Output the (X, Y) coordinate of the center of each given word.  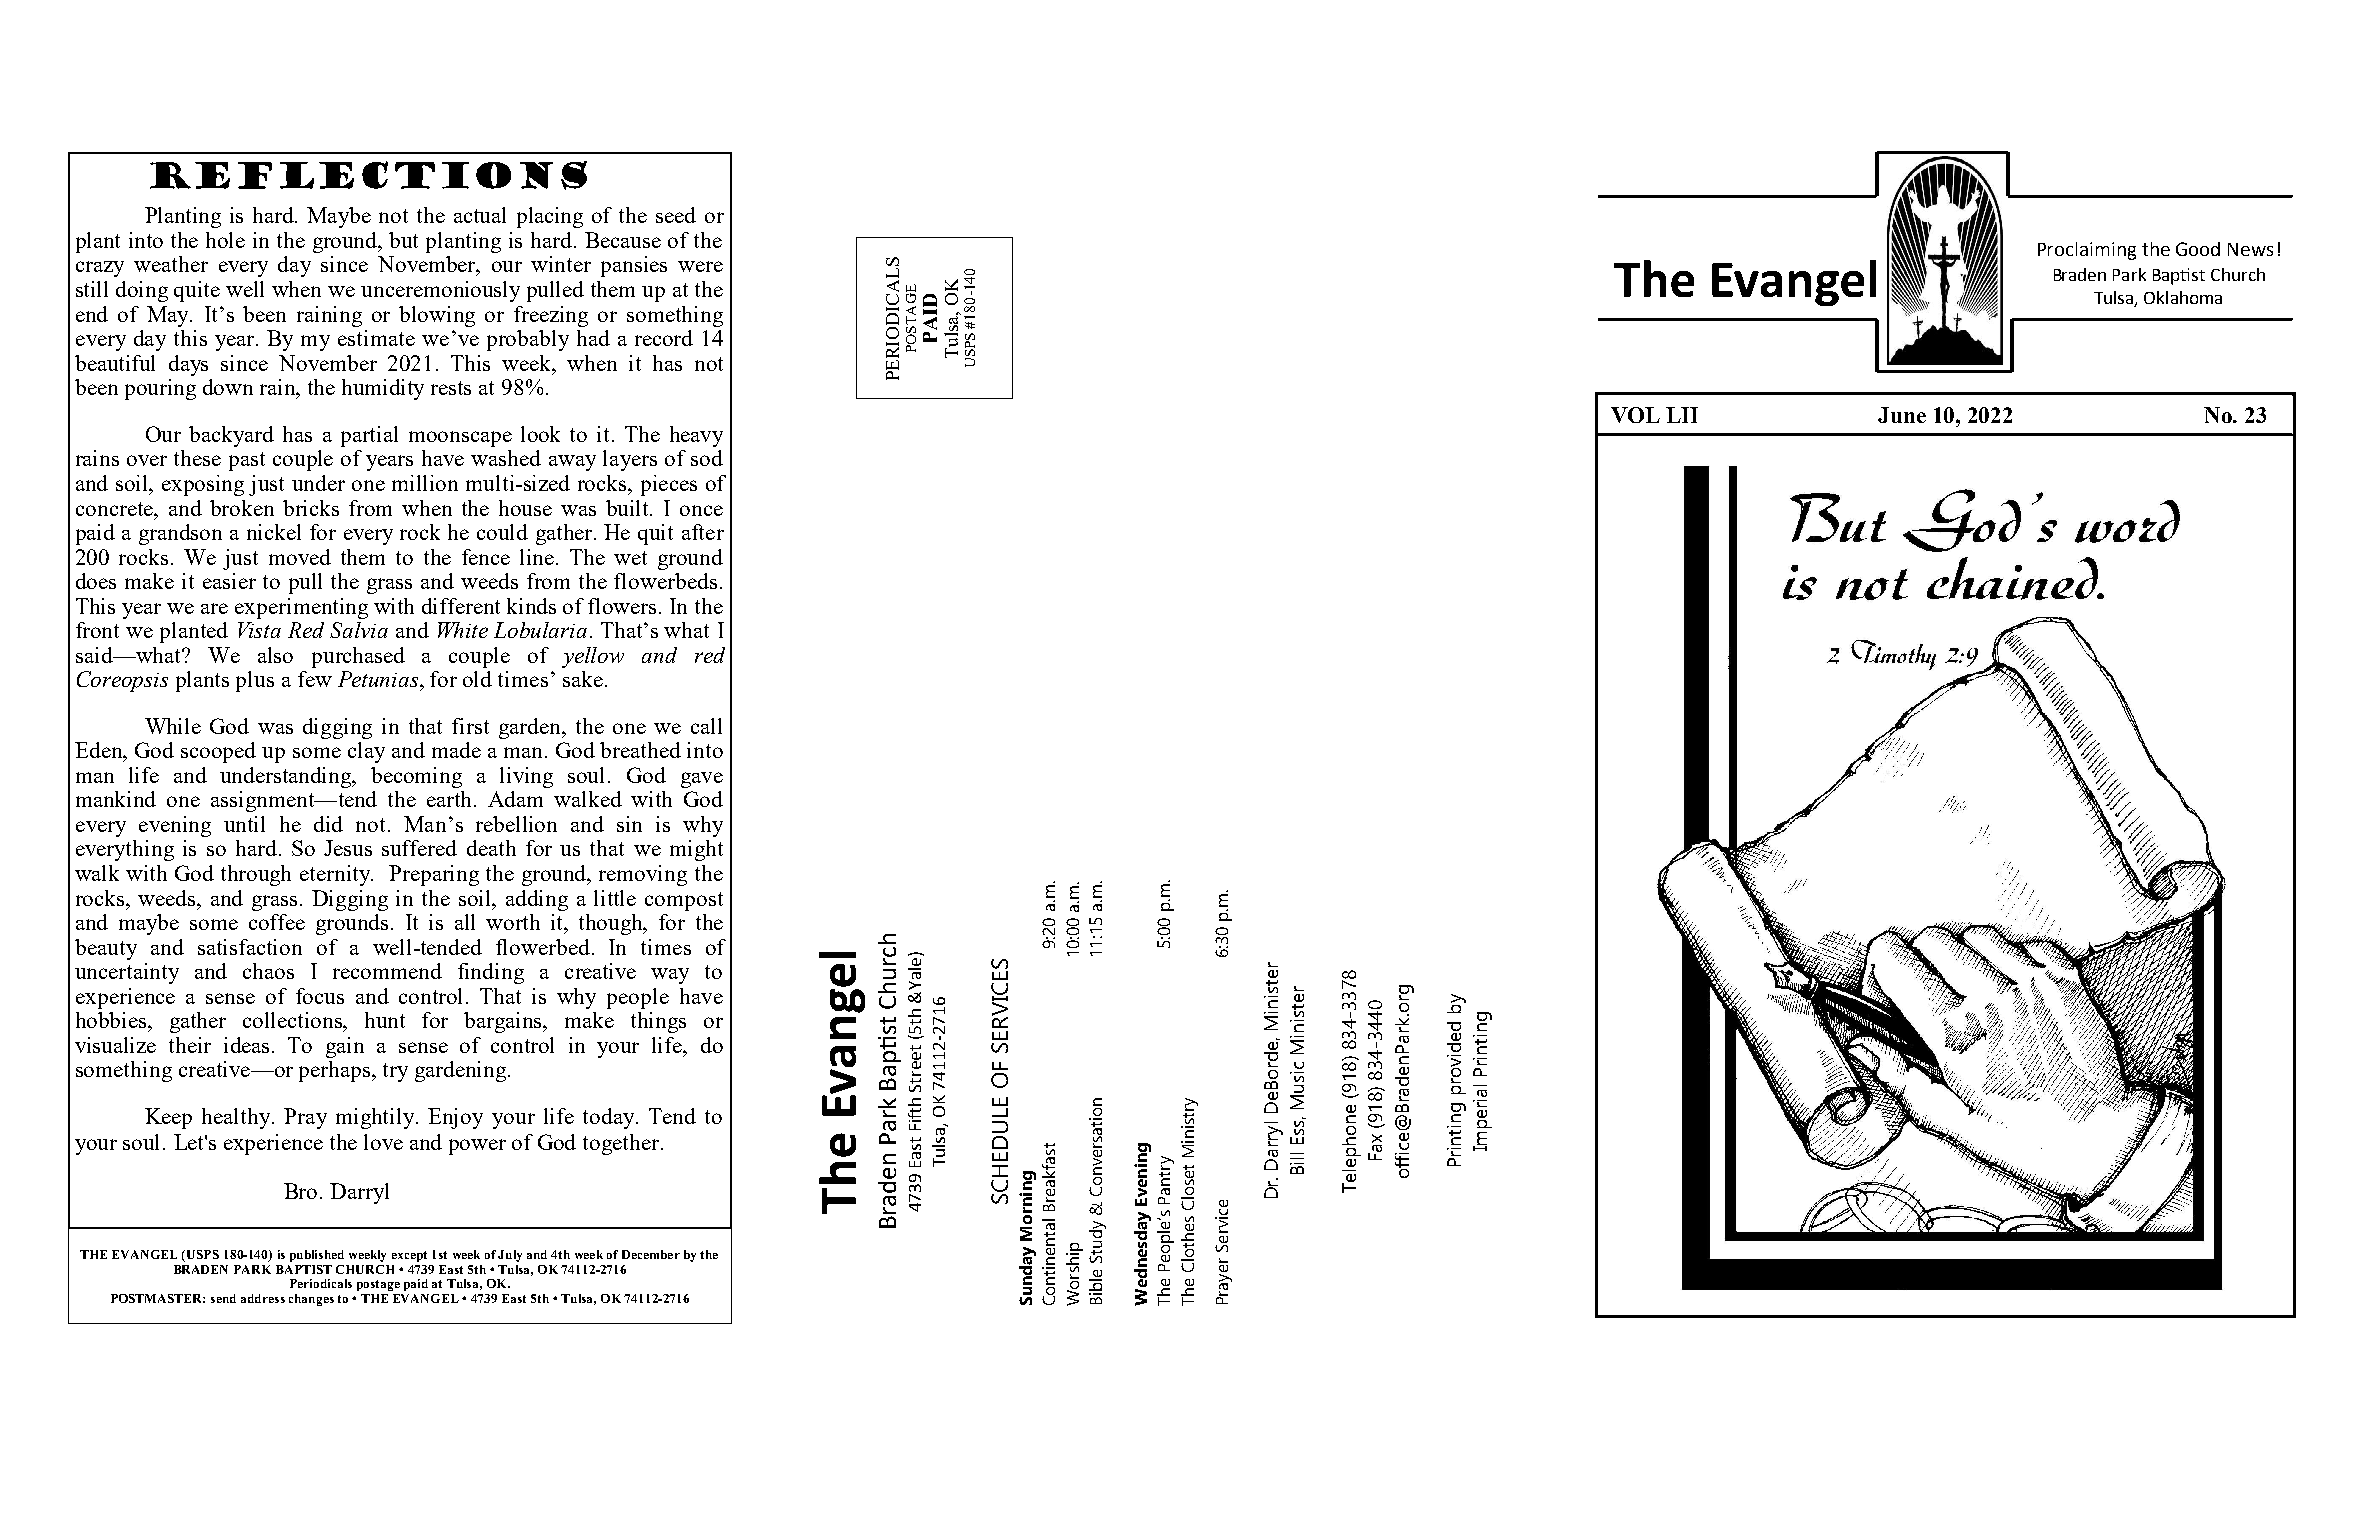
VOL (1635, 415)
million (425, 483)
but (403, 240)
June (1902, 415)
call (706, 726)
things (658, 1022)
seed (676, 215)
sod (707, 458)
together (621, 1144)
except (409, 1256)
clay (366, 752)
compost (684, 901)
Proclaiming (2087, 251)
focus (320, 996)
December (651, 1254)
